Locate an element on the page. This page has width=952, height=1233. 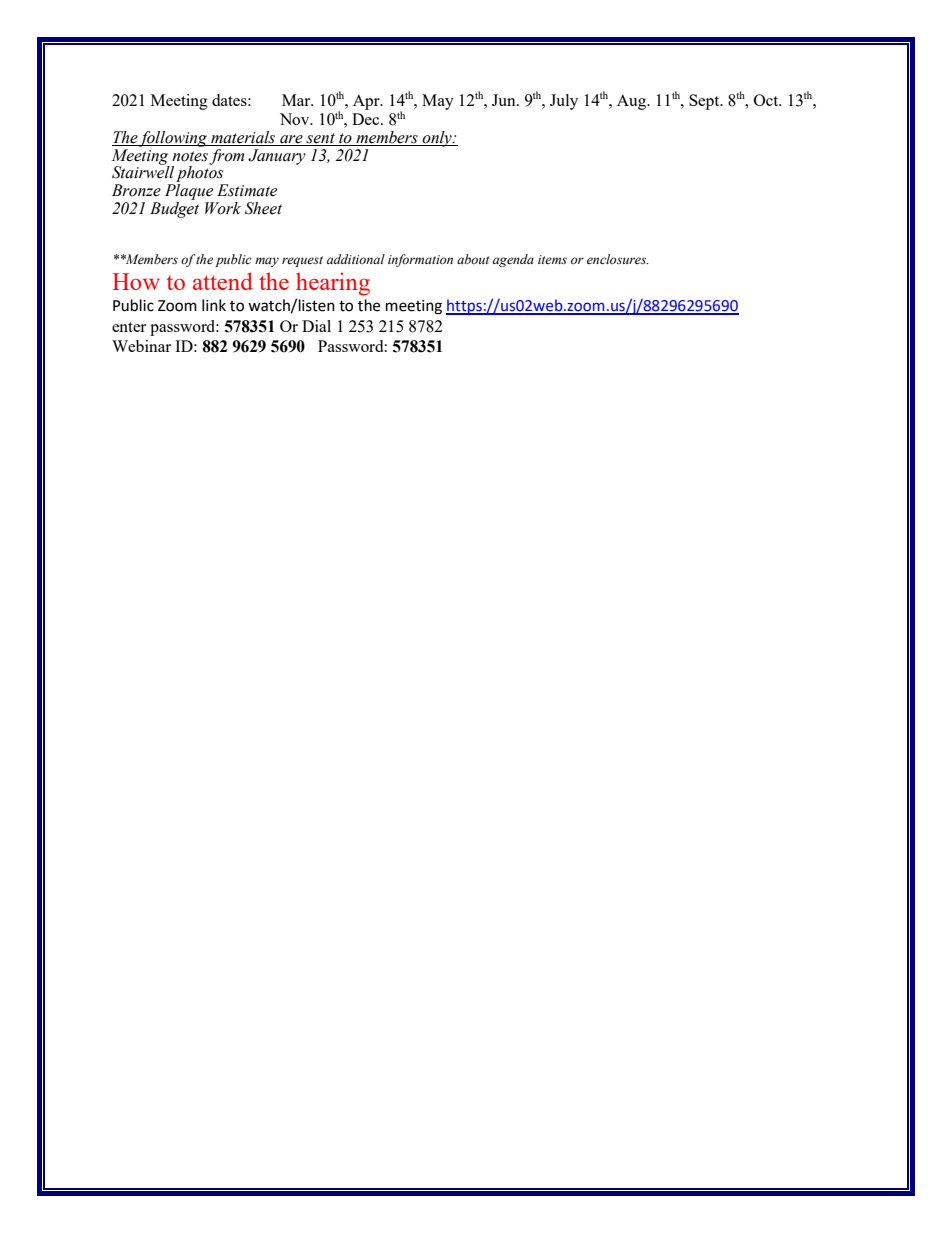
request is located at coordinates (302, 261).
